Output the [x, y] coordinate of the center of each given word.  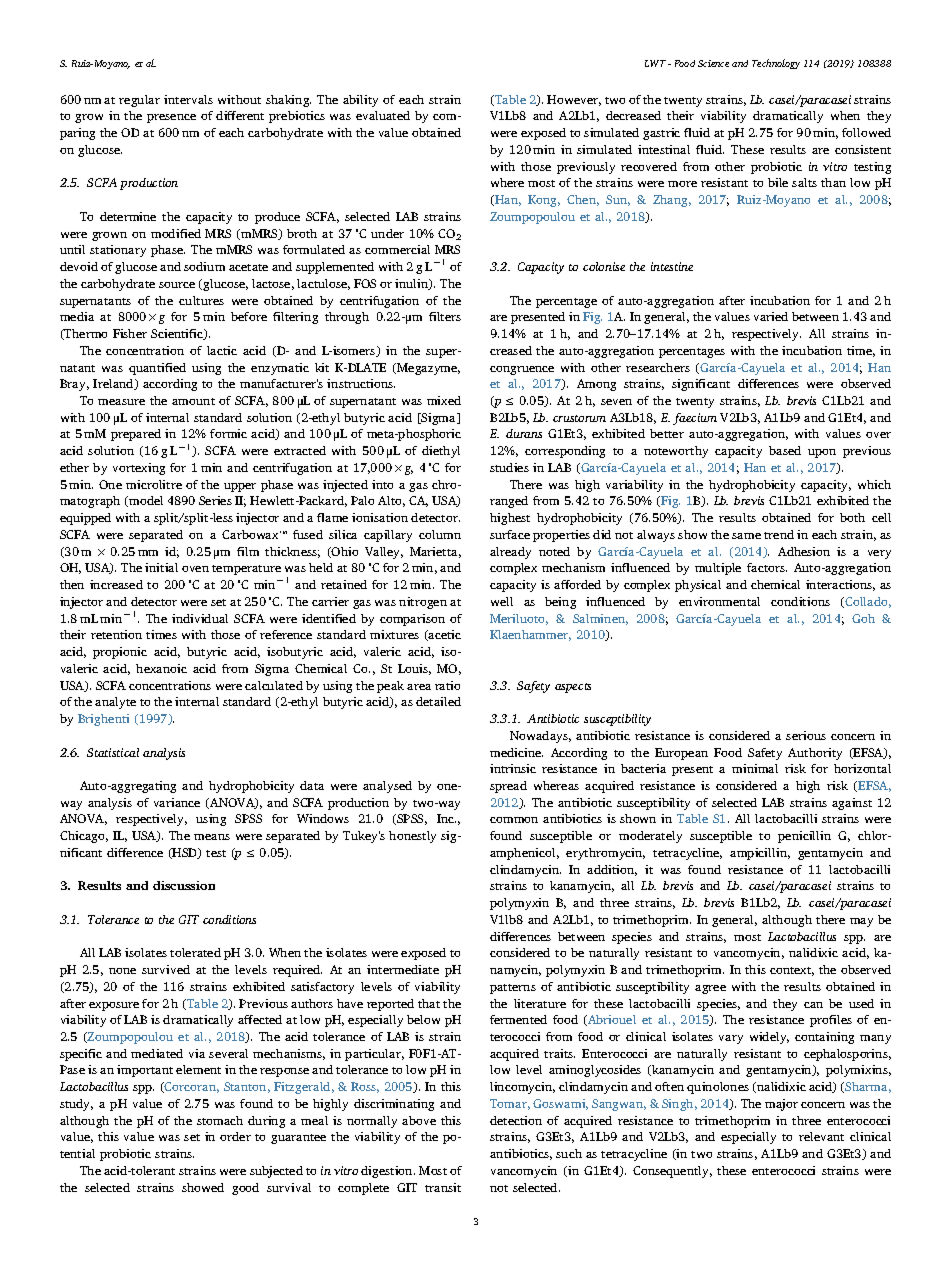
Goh [863, 618]
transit [443, 1187]
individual [200, 618]
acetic [444, 635]
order [235, 1136]
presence [171, 118]
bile [778, 182]
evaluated [383, 115]
